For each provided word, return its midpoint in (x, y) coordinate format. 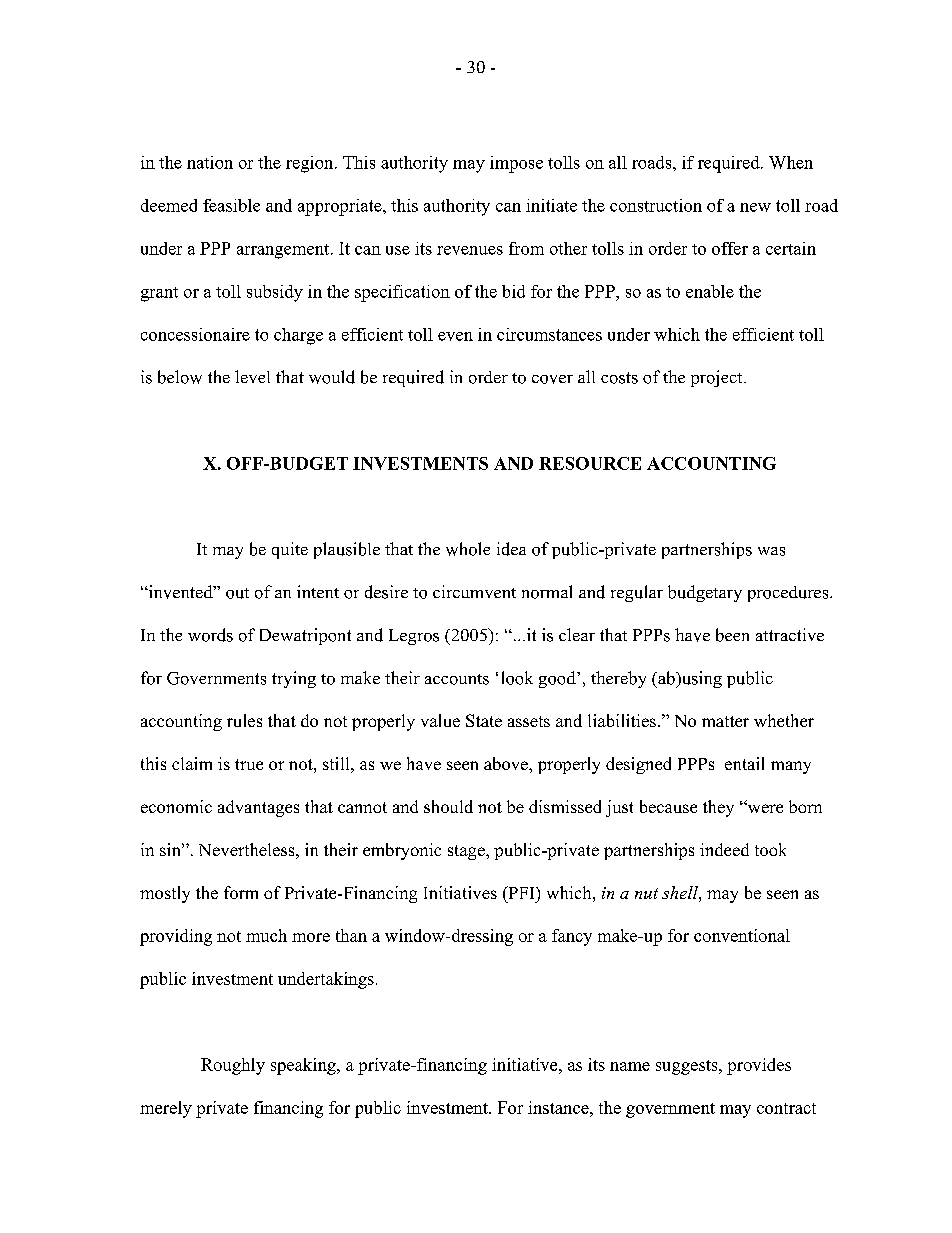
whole (468, 549)
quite (290, 550)
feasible (231, 205)
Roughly (233, 1066)
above (507, 763)
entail (744, 763)
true (249, 764)
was (771, 551)
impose (516, 164)
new (755, 207)
